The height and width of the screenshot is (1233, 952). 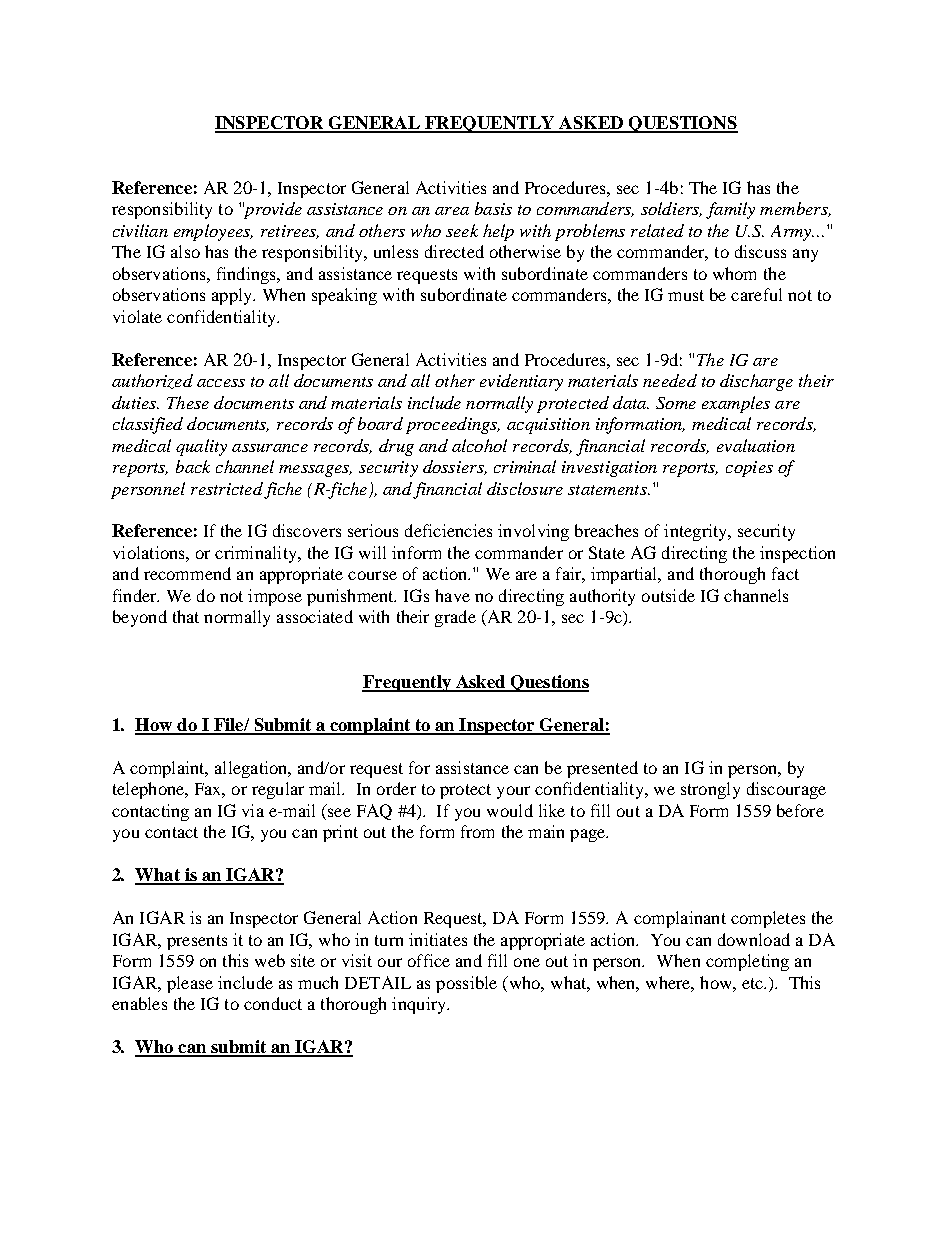 I want to click on copies, so click(x=749, y=469).
